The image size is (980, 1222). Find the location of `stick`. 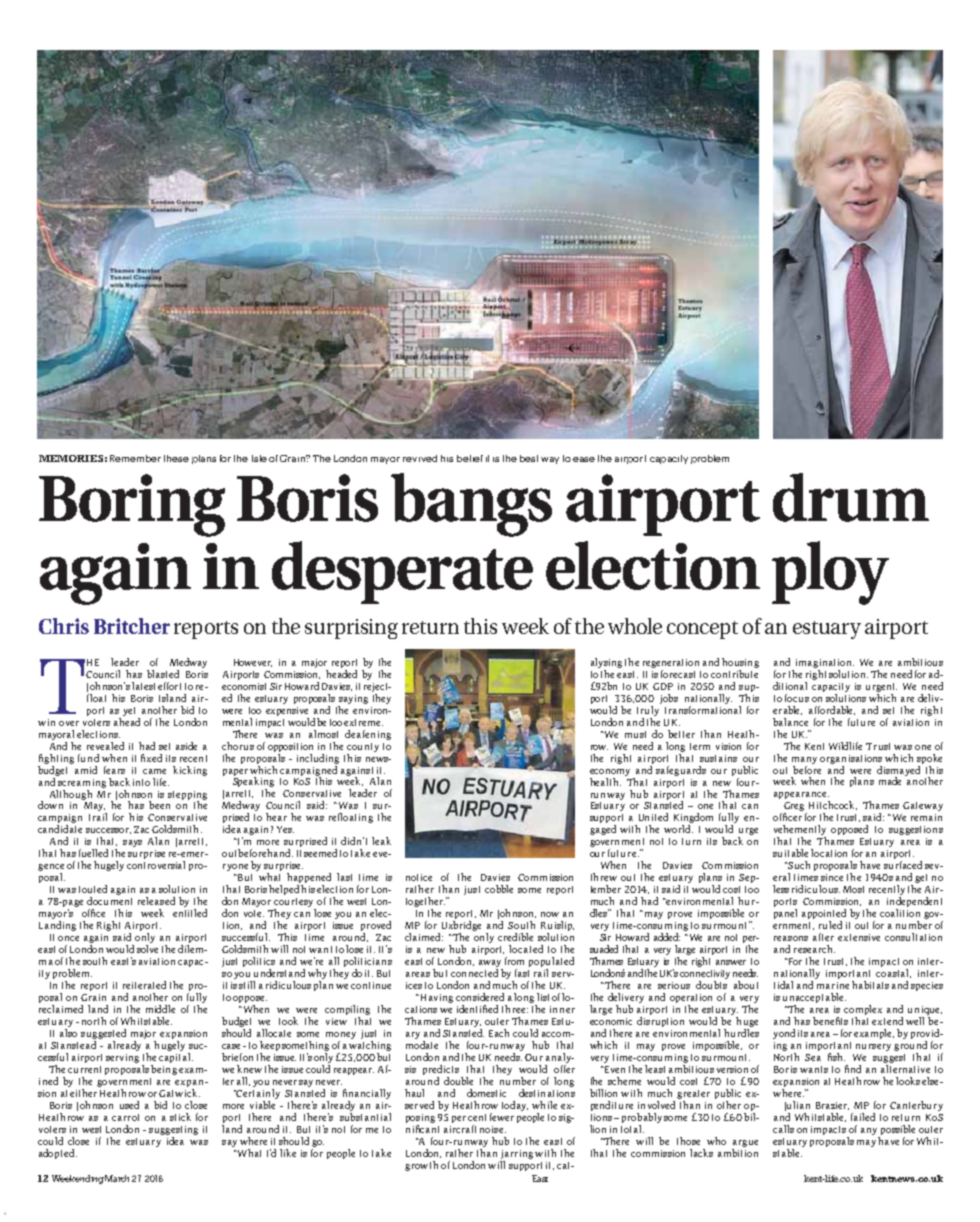

stick is located at coordinates (180, 1117).
